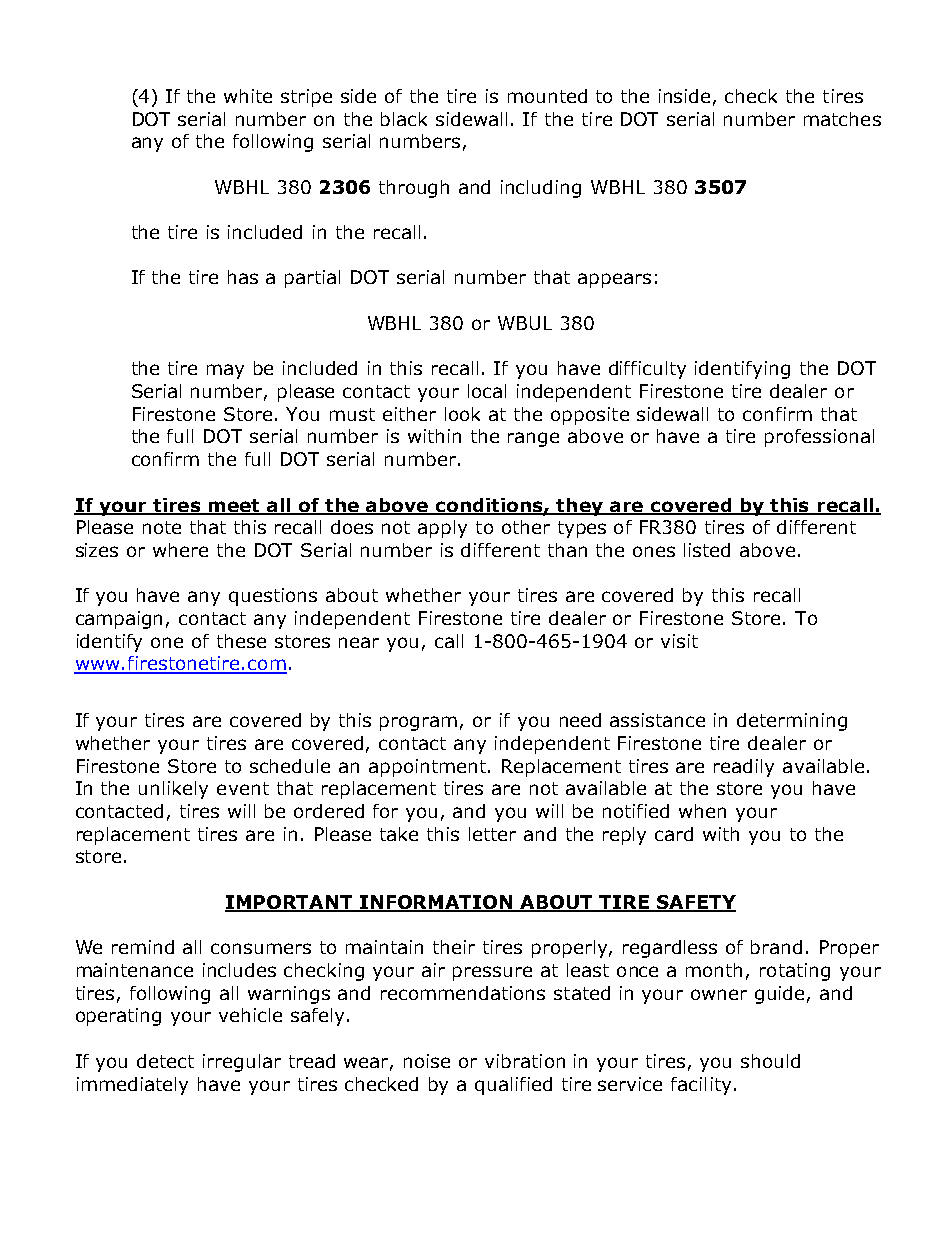  Describe the element at coordinates (248, 96) in the screenshot. I see `white` at that location.
